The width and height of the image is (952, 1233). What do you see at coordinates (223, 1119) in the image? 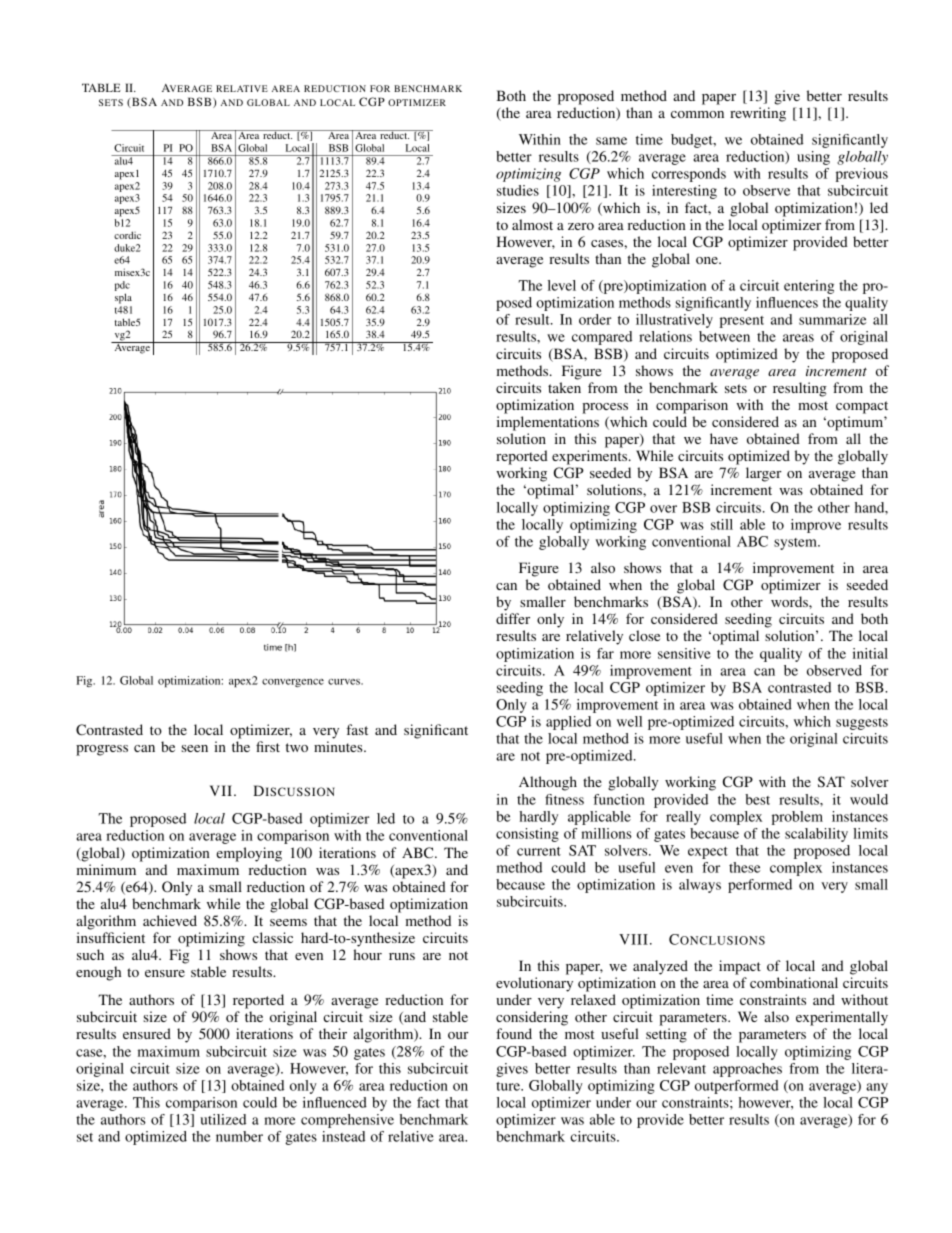
I see `utilized` at bounding box center [223, 1119].
